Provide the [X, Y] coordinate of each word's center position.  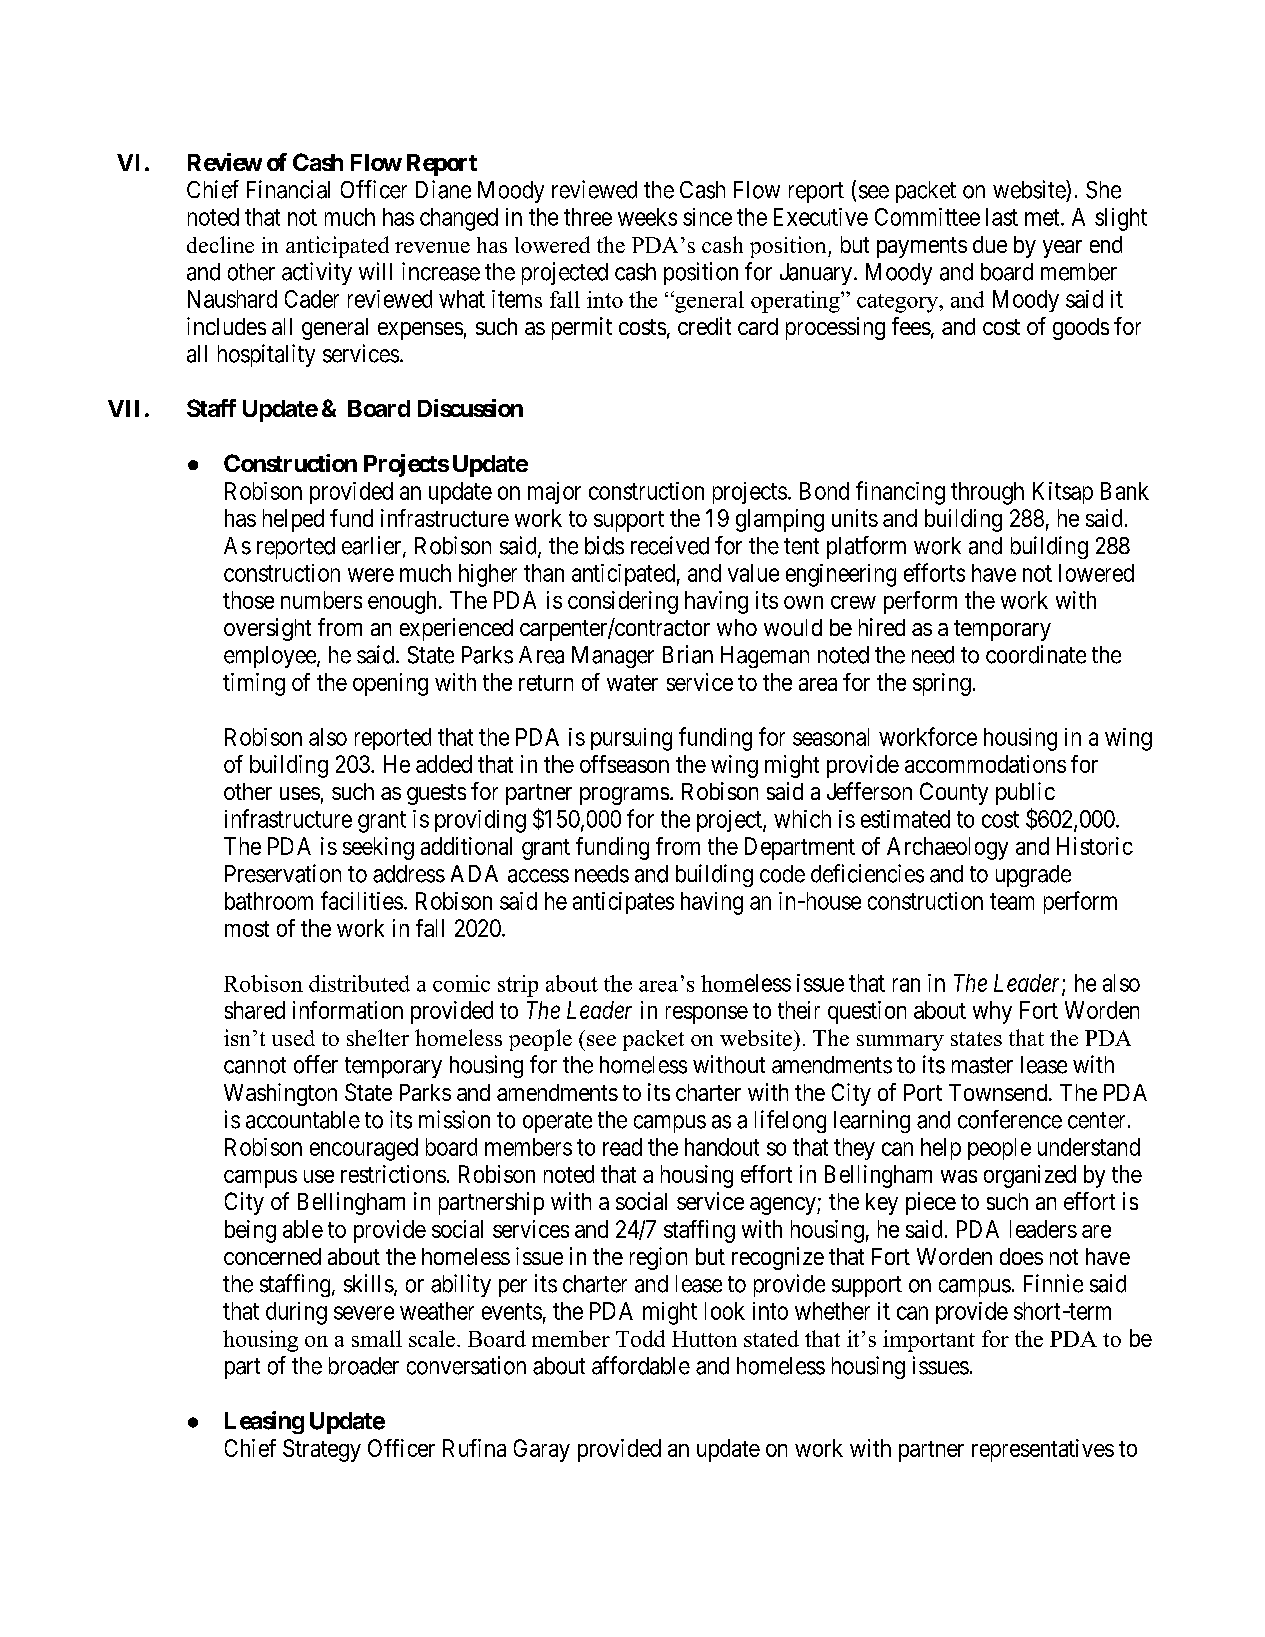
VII [123, 408]
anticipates [623, 903]
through [987, 493]
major [554, 493]
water [632, 683]
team [1012, 901]
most [247, 929]
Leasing [264, 1422]
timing [254, 684]
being [250, 1231]
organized [1030, 1176]
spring [942, 684]
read [622, 1147]
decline [220, 244]
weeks [647, 217]
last [1002, 217]
